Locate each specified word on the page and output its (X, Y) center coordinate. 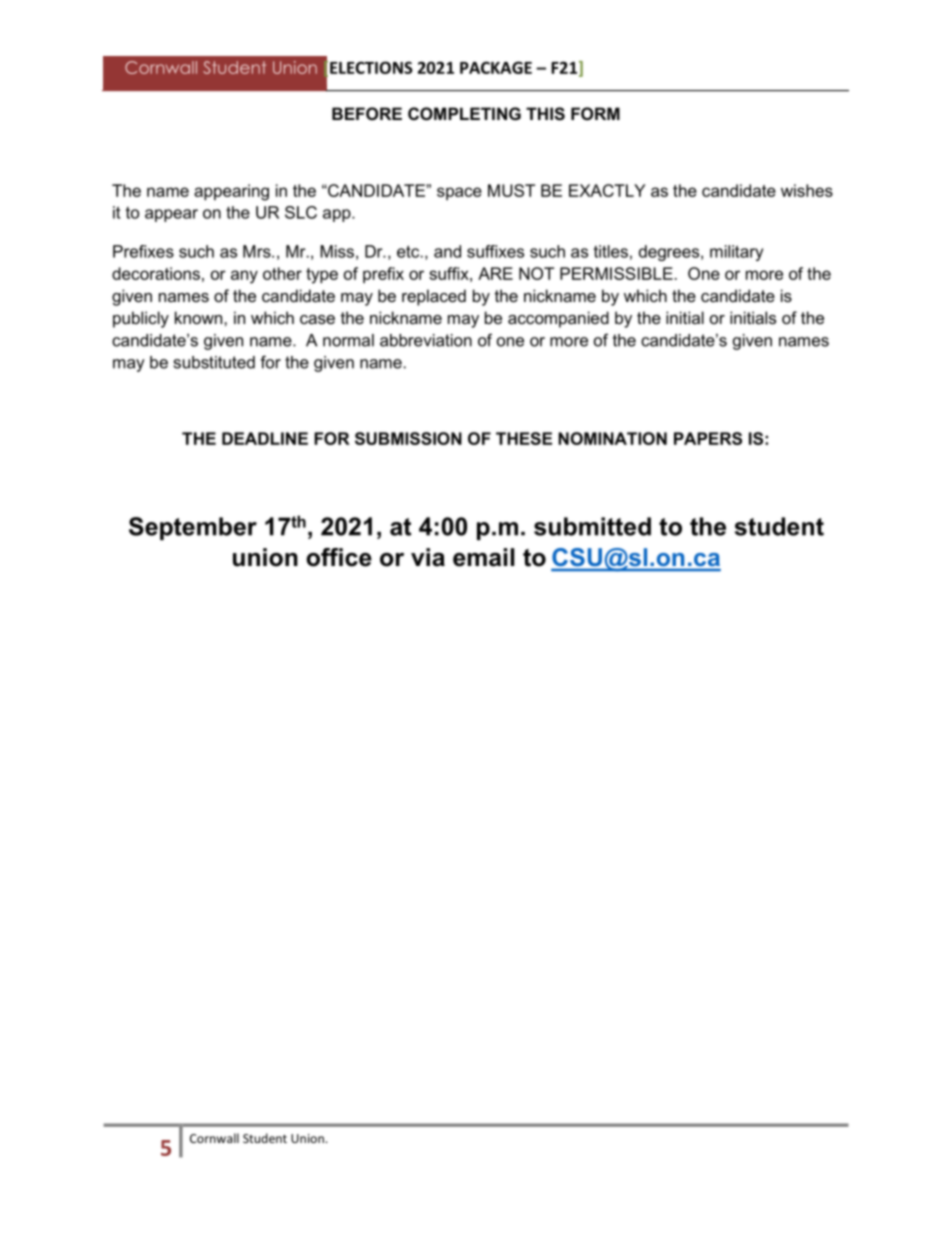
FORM (595, 113)
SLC (301, 212)
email (483, 557)
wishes (807, 190)
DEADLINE (265, 438)
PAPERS (708, 438)
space (459, 193)
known (200, 317)
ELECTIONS (371, 67)
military (736, 253)
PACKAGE (496, 67)
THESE (524, 438)
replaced (434, 297)
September (193, 528)
